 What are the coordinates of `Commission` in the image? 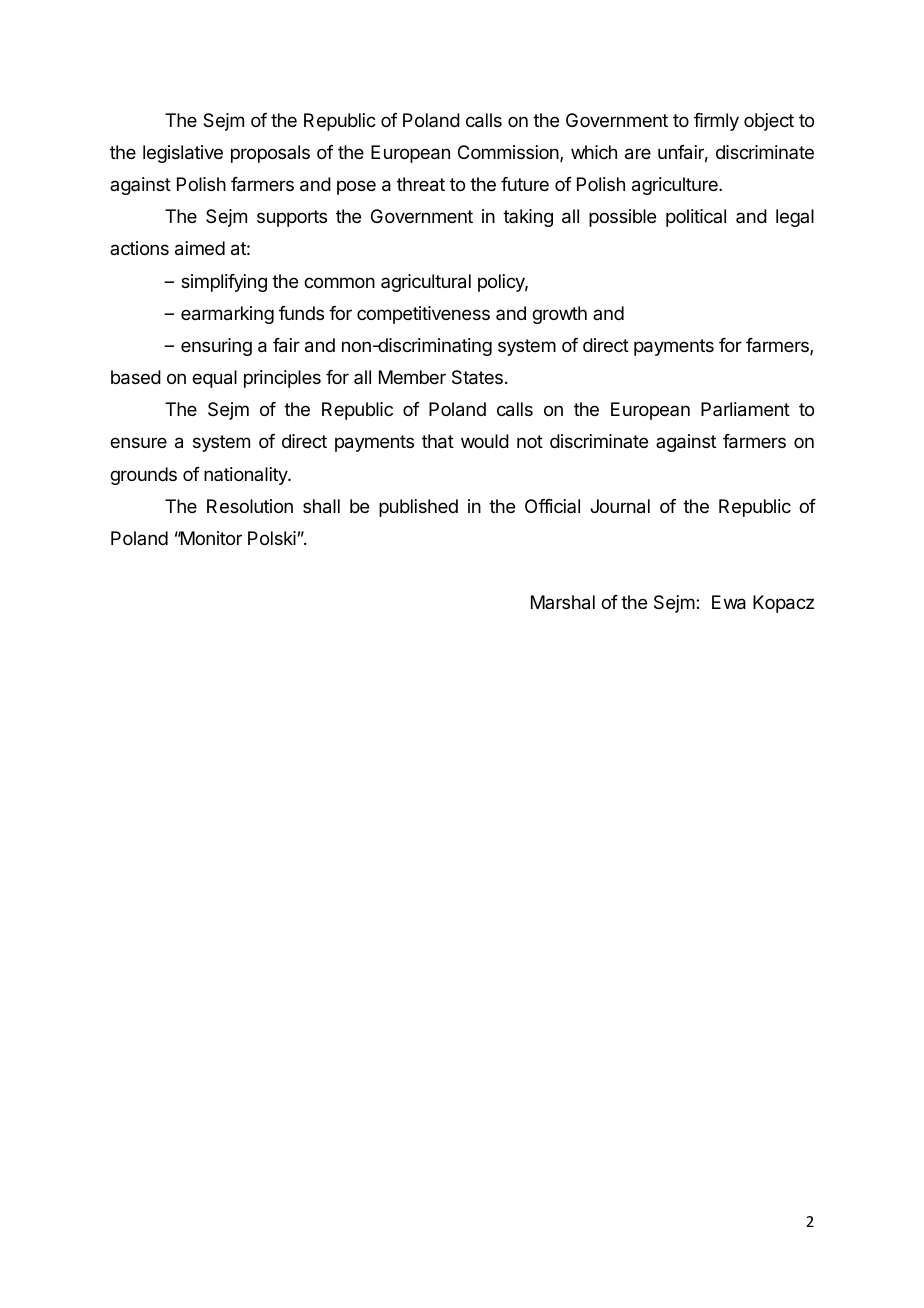 It's located at (509, 153).
